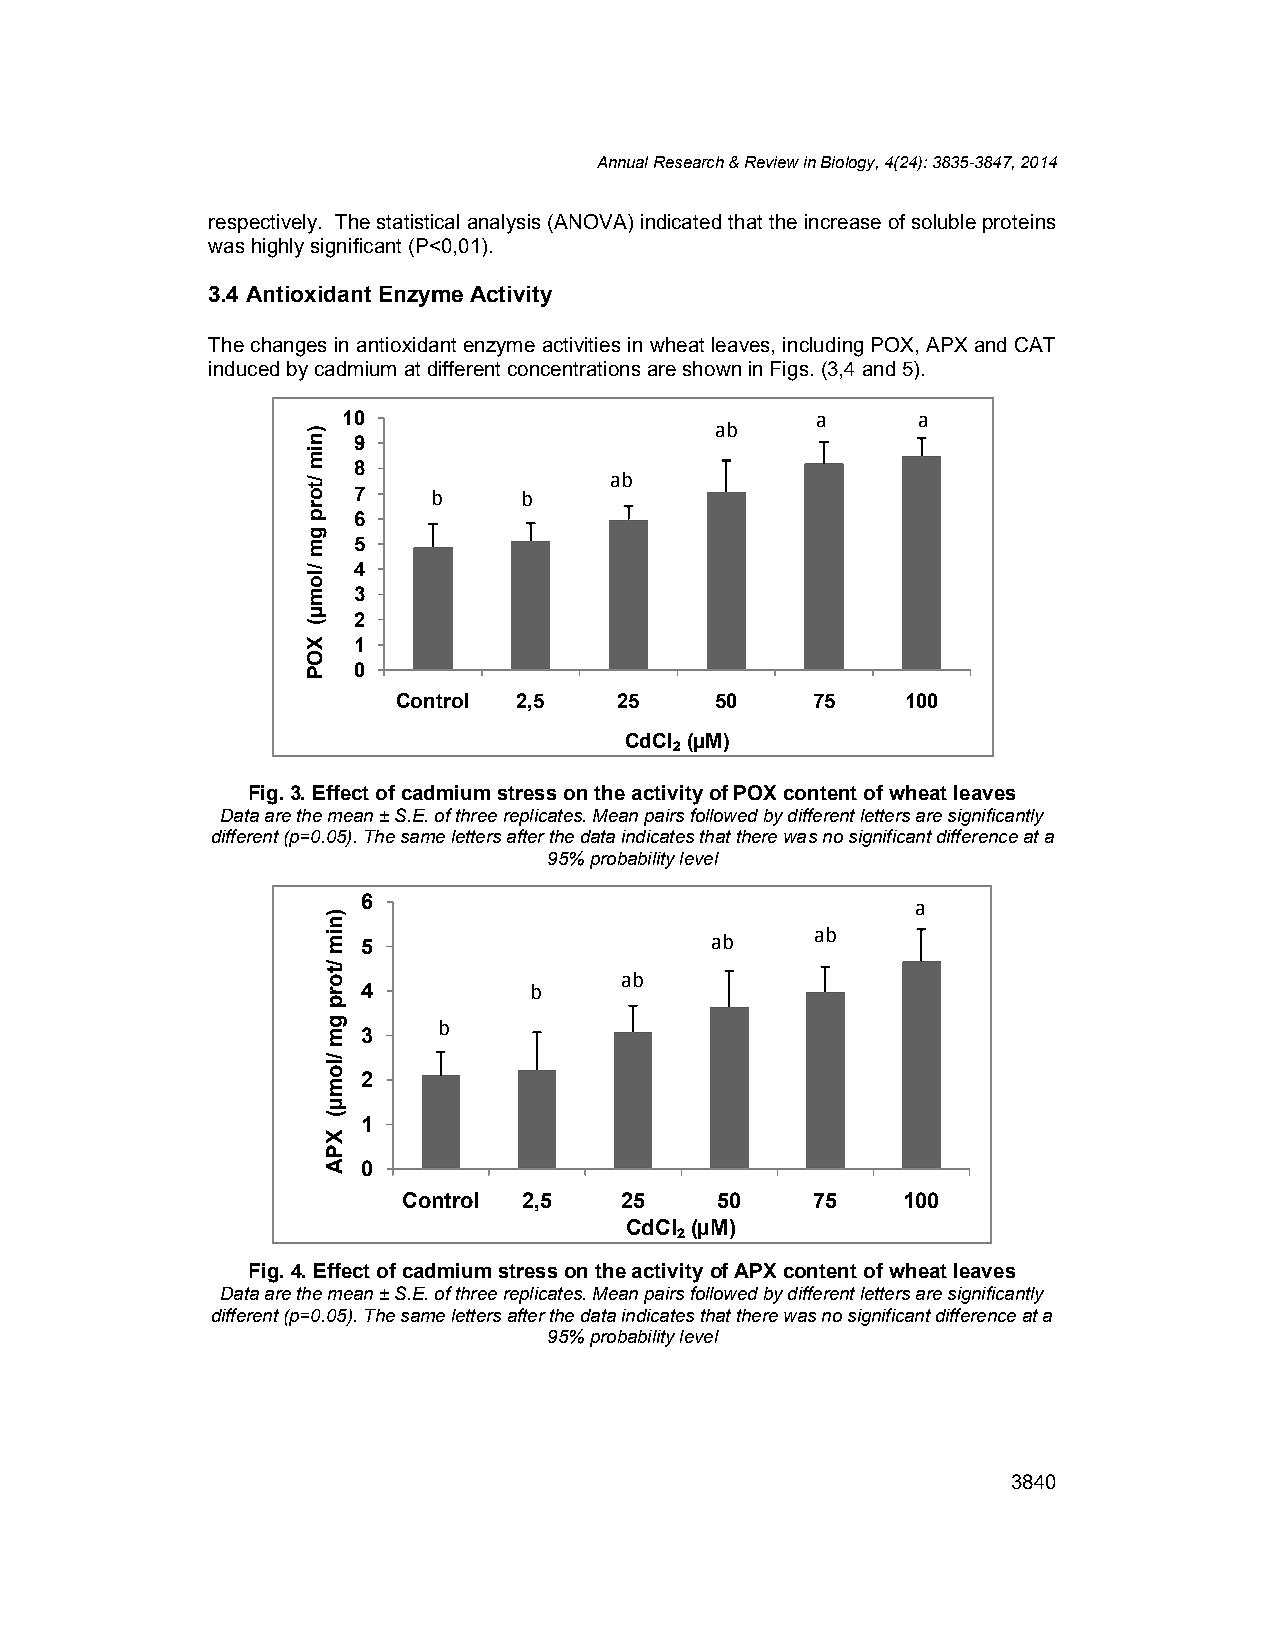  I want to click on highly, so click(278, 248).
